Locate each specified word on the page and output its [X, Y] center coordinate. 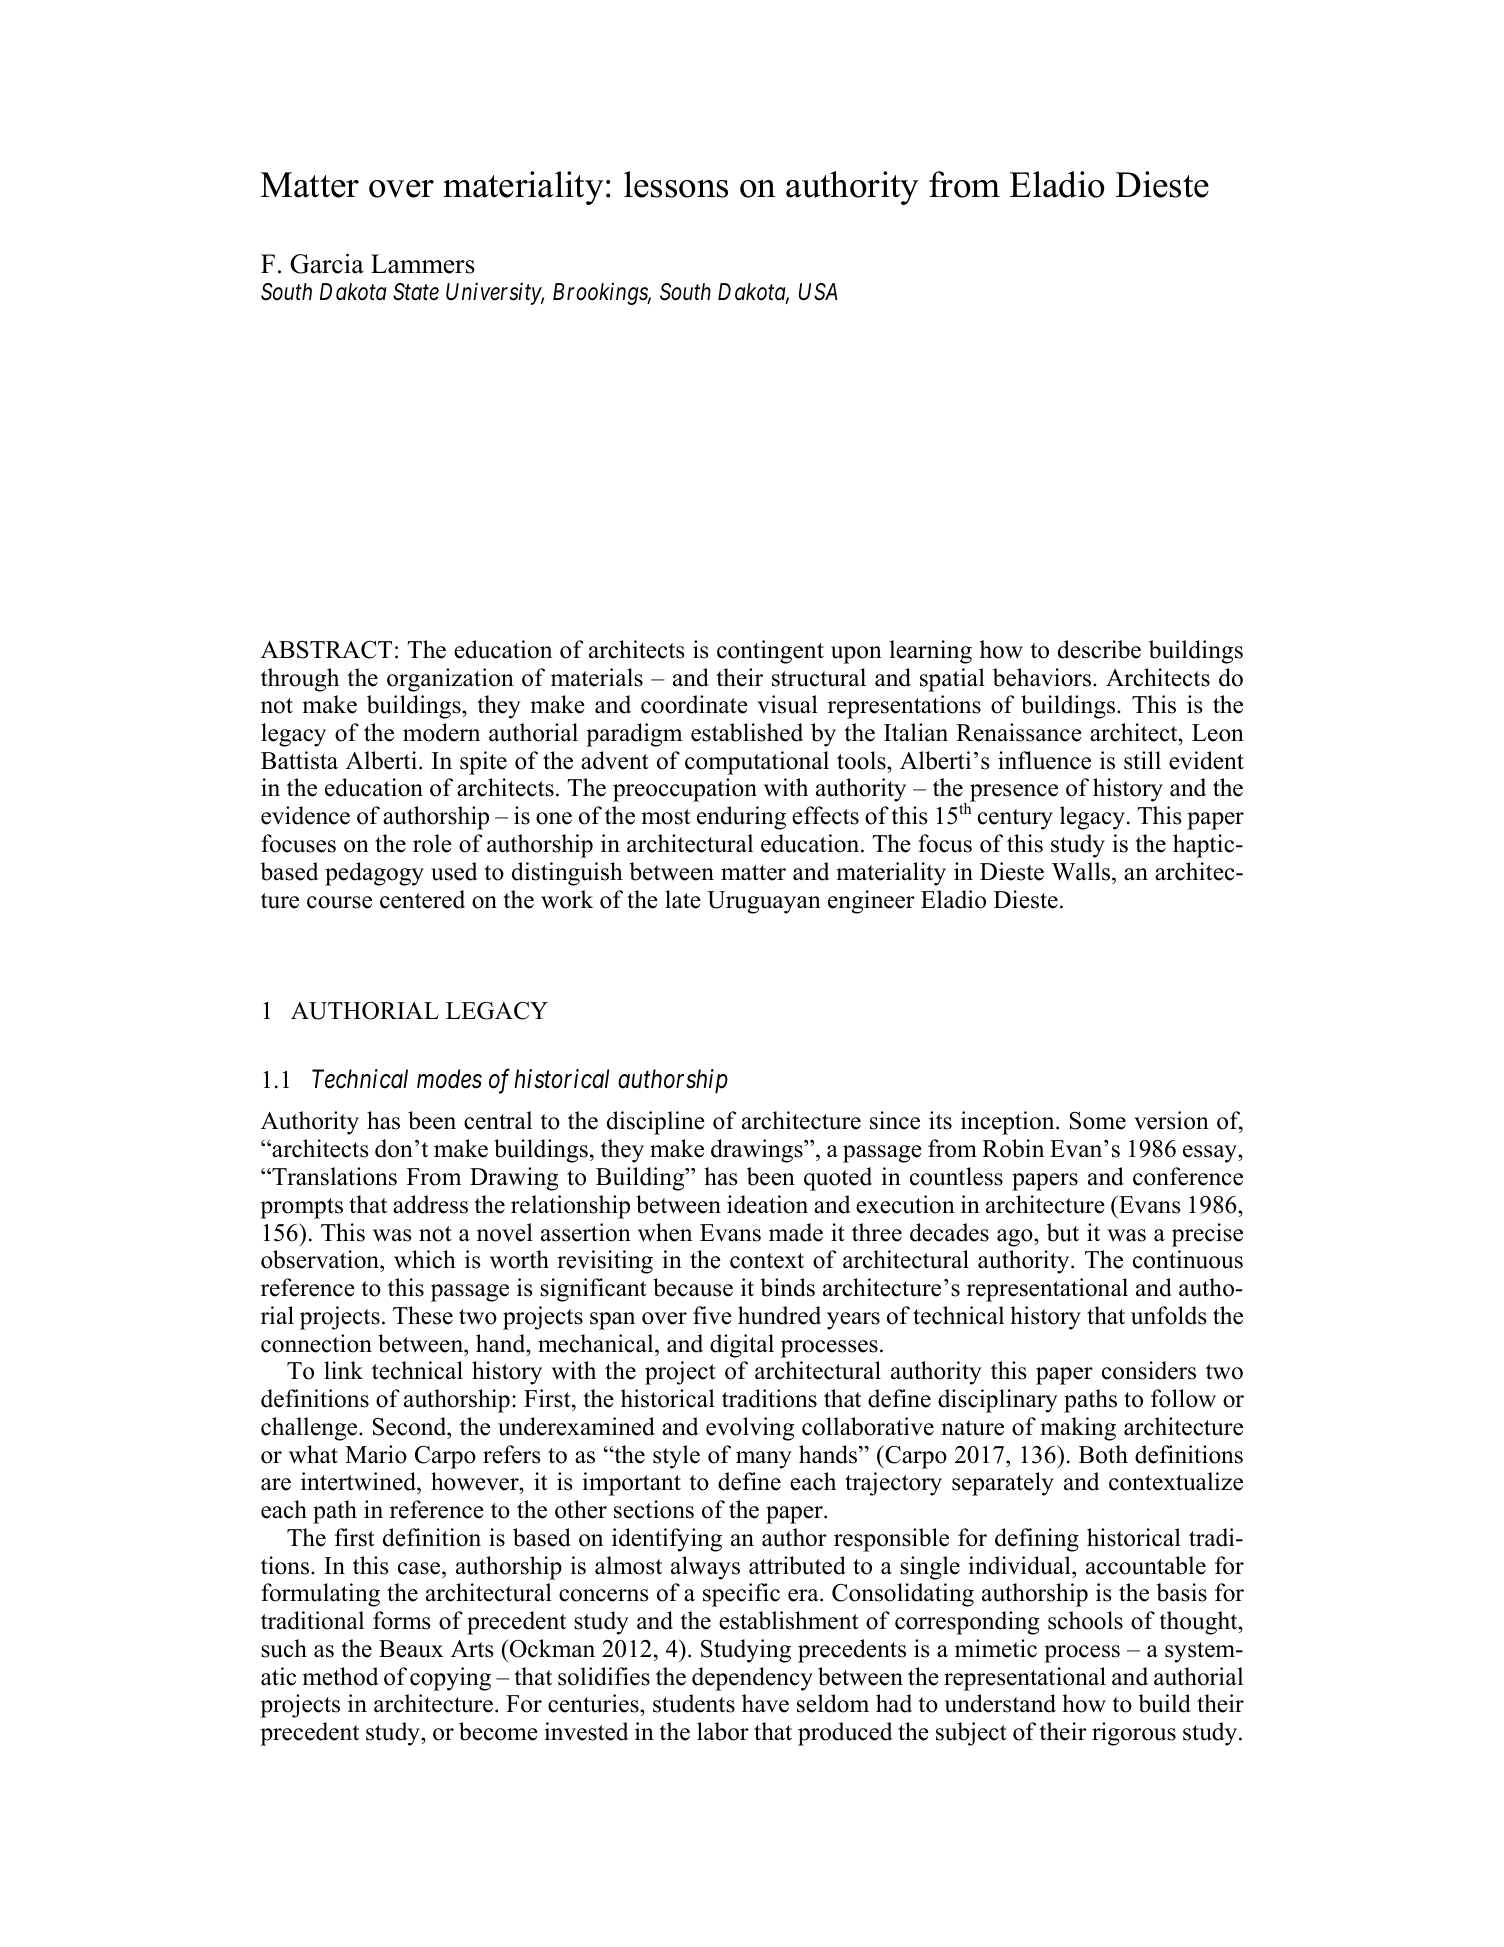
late [683, 899]
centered [422, 899]
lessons [676, 184]
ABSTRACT [326, 650]
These [423, 1315]
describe [1099, 649]
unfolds [1168, 1315]
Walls [1082, 871]
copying [450, 1679]
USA [818, 292]
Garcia [327, 263]
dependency [752, 1679]
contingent [770, 652]
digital [742, 1346]
